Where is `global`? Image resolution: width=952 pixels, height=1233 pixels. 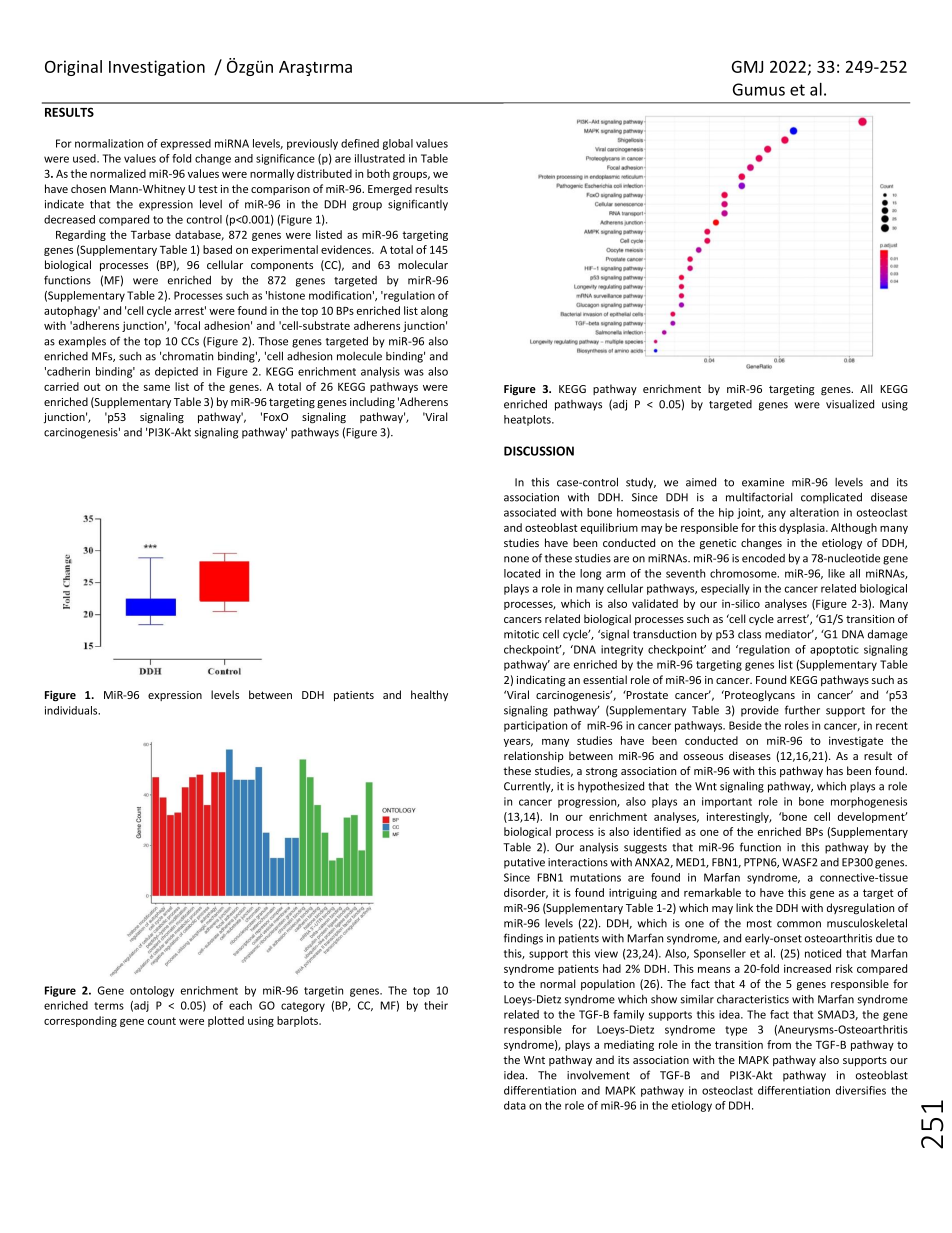 global is located at coordinates (398, 144).
